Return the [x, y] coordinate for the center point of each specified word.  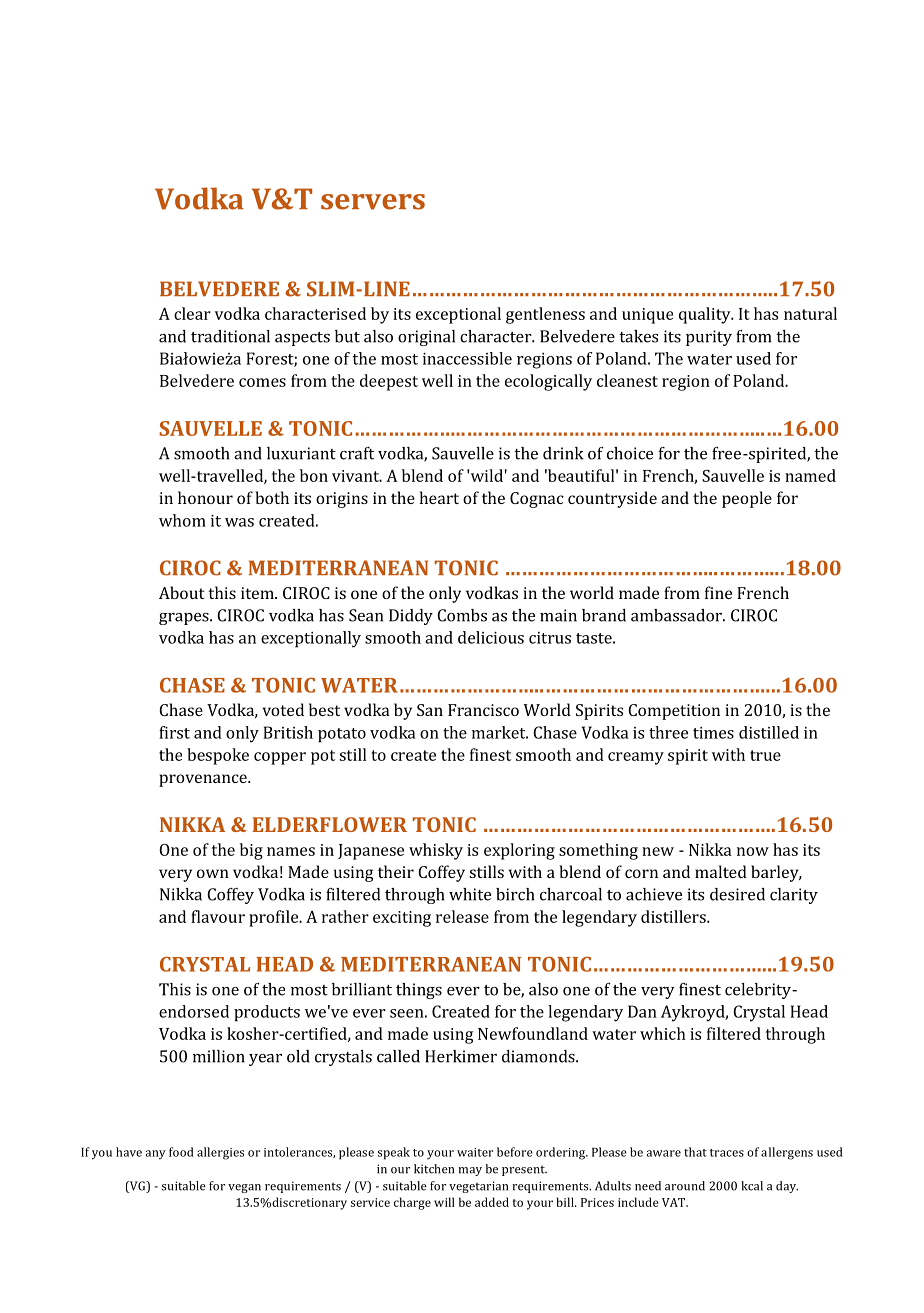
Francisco [483, 710]
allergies [220, 1153]
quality [706, 315]
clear [192, 313]
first [174, 732]
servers [373, 202]
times [713, 733]
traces [727, 1153]
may [470, 1171]
